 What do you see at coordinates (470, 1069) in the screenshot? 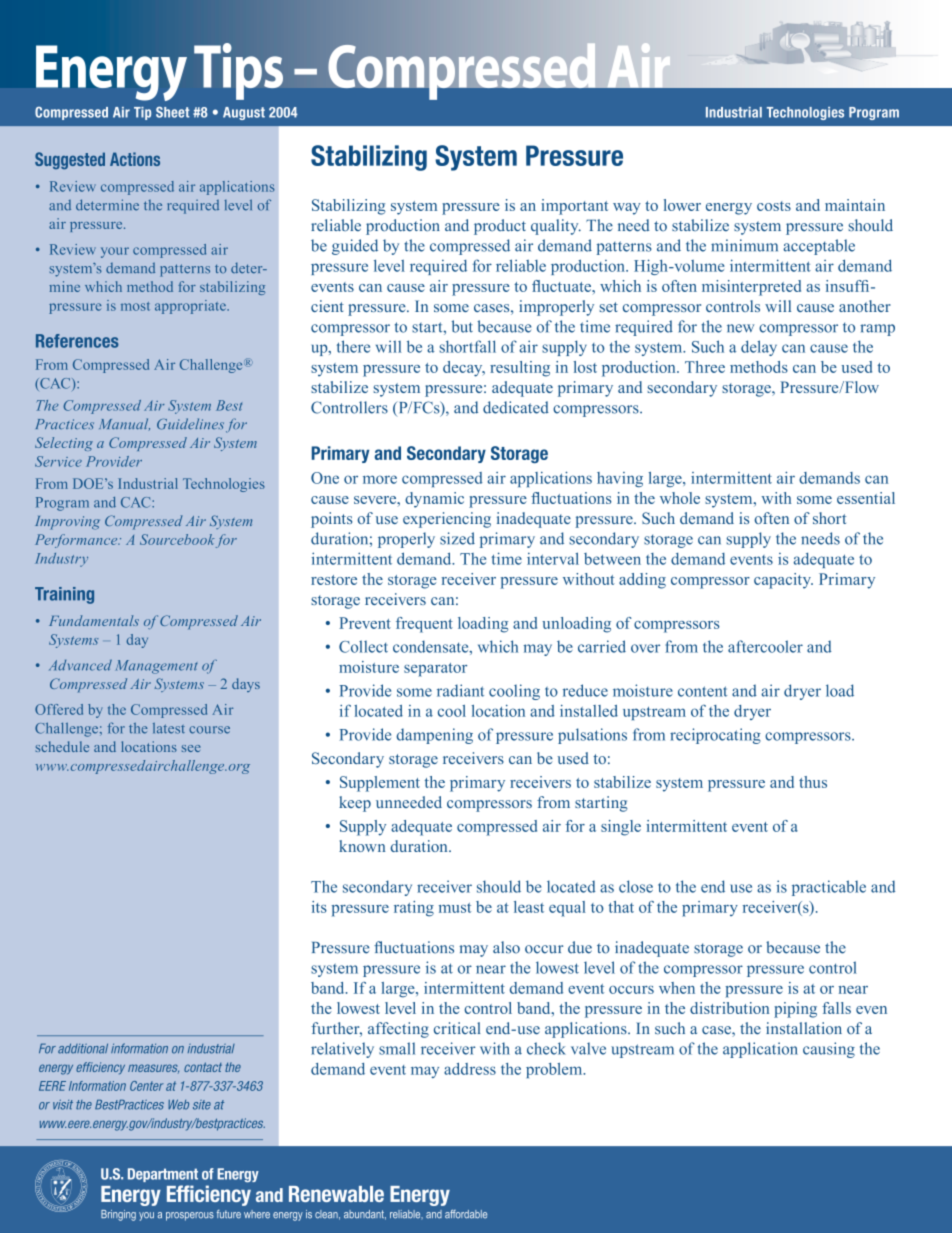
I see `address` at bounding box center [470, 1069].
